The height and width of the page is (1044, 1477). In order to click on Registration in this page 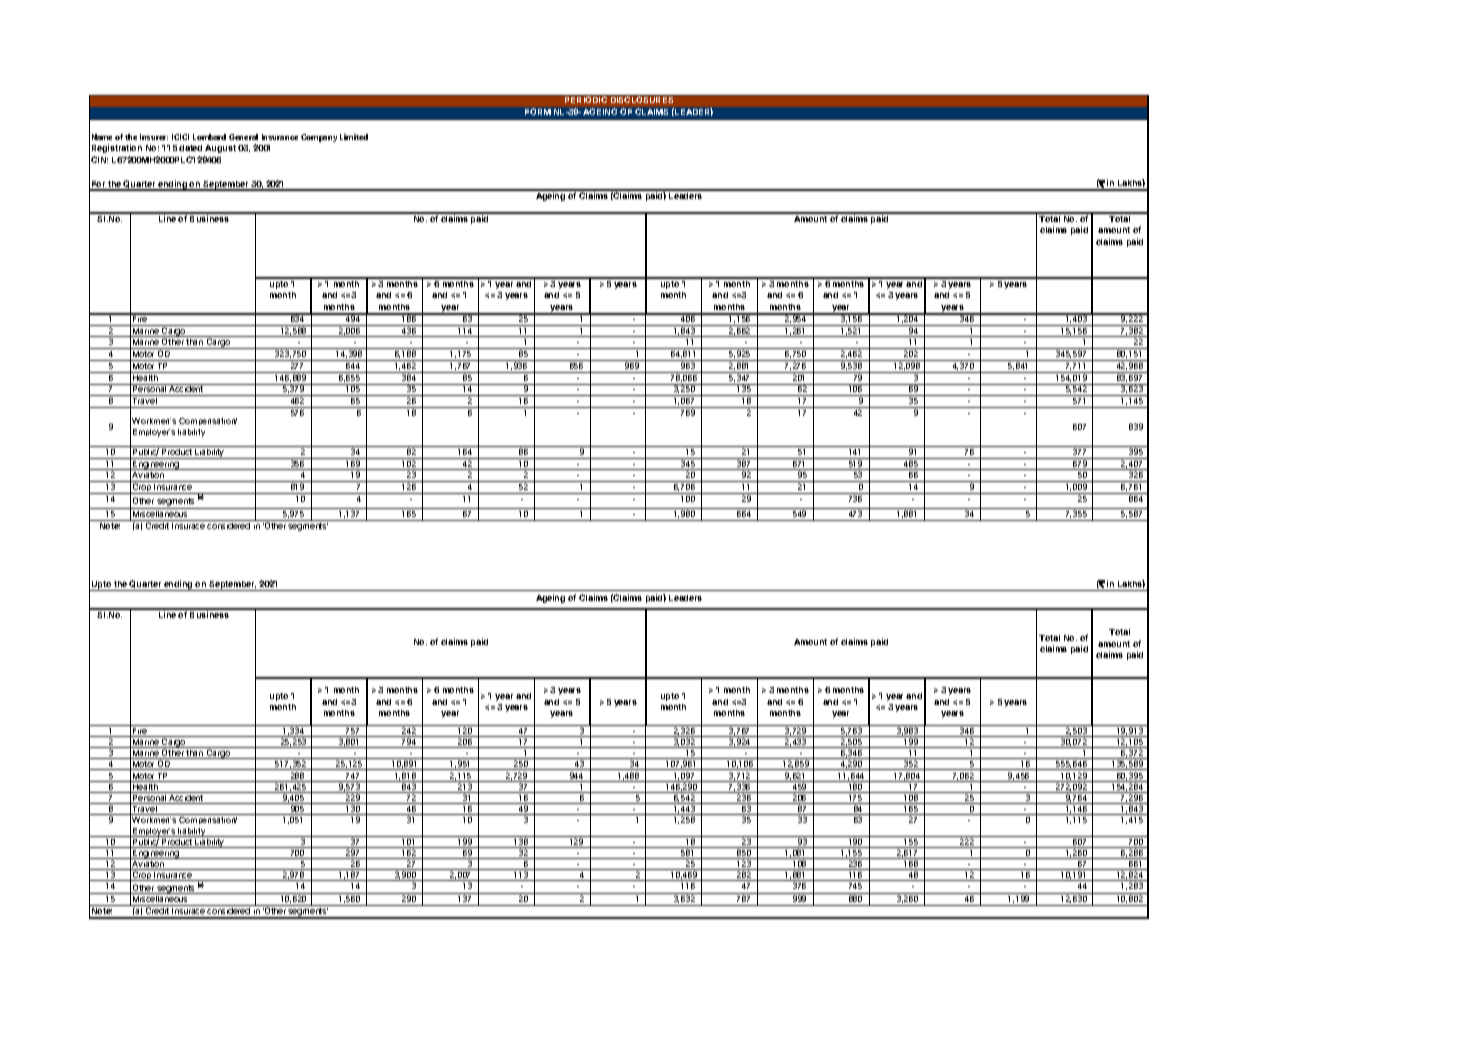, I will do `click(117, 148)`.
